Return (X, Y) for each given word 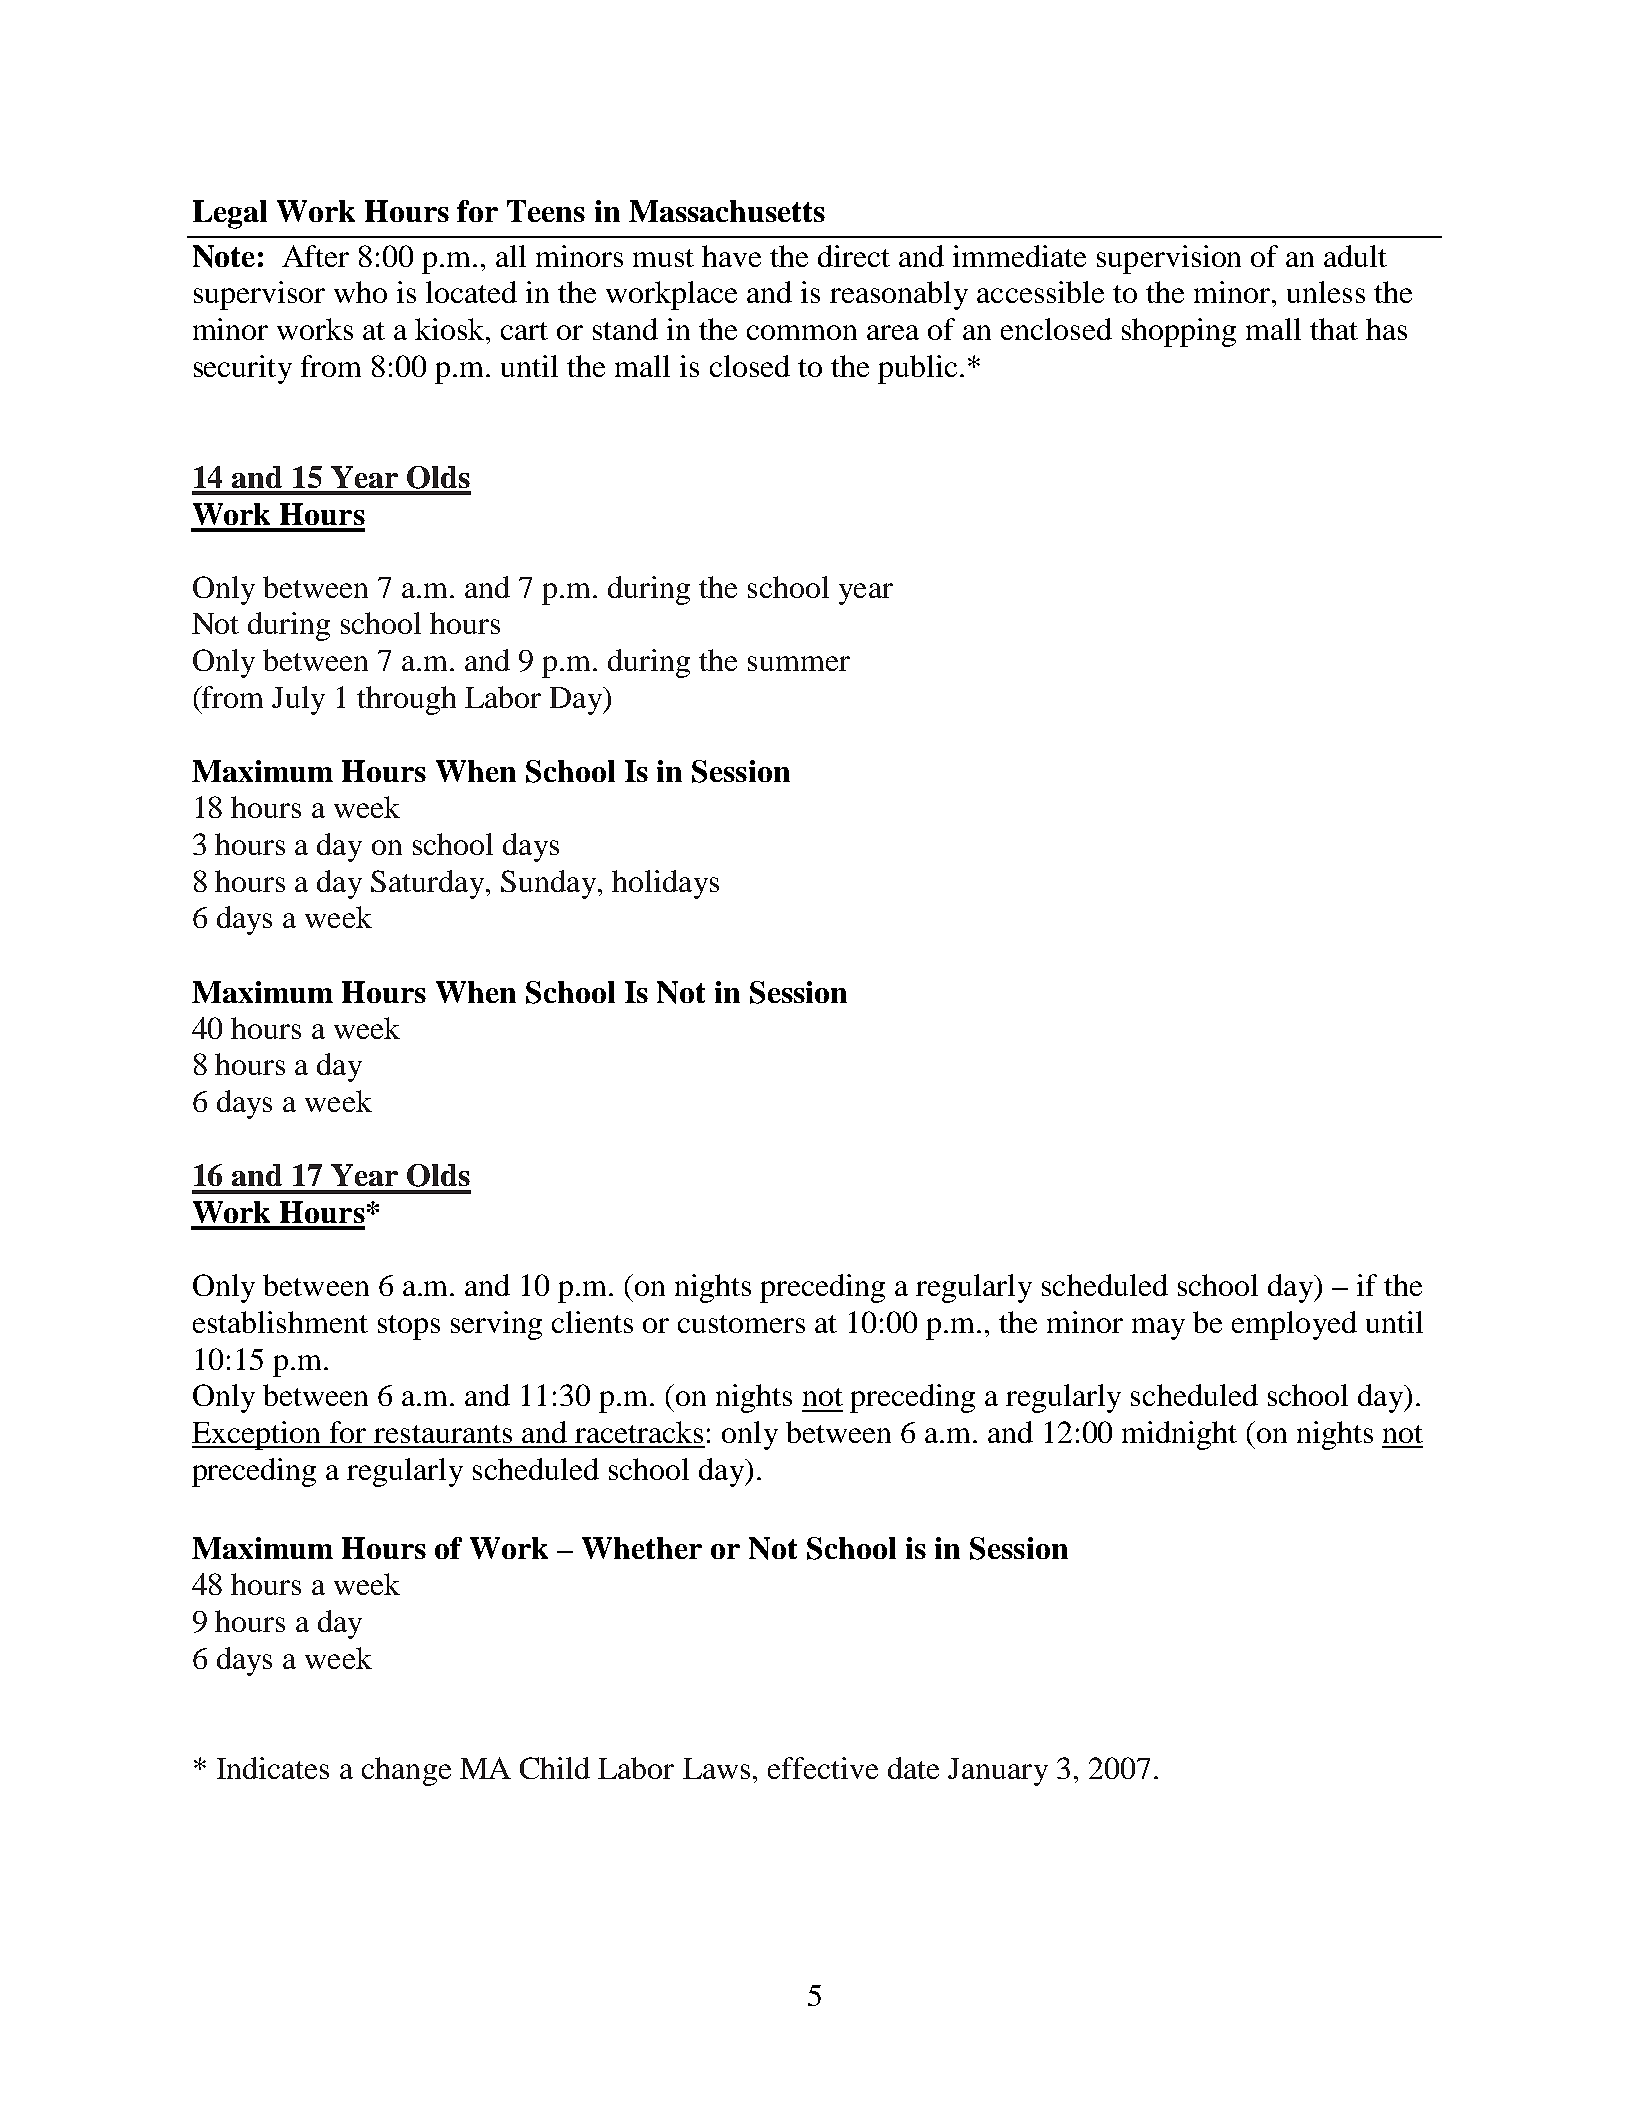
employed (1294, 1325)
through (406, 700)
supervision (1169, 259)
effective (823, 1768)
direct (854, 256)
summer (799, 663)
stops (409, 1327)
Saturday (429, 884)
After (315, 256)
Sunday (548, 884)
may (1158, 1329)
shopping (1179, 332)
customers (741, 1324)
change (406, 1771)
